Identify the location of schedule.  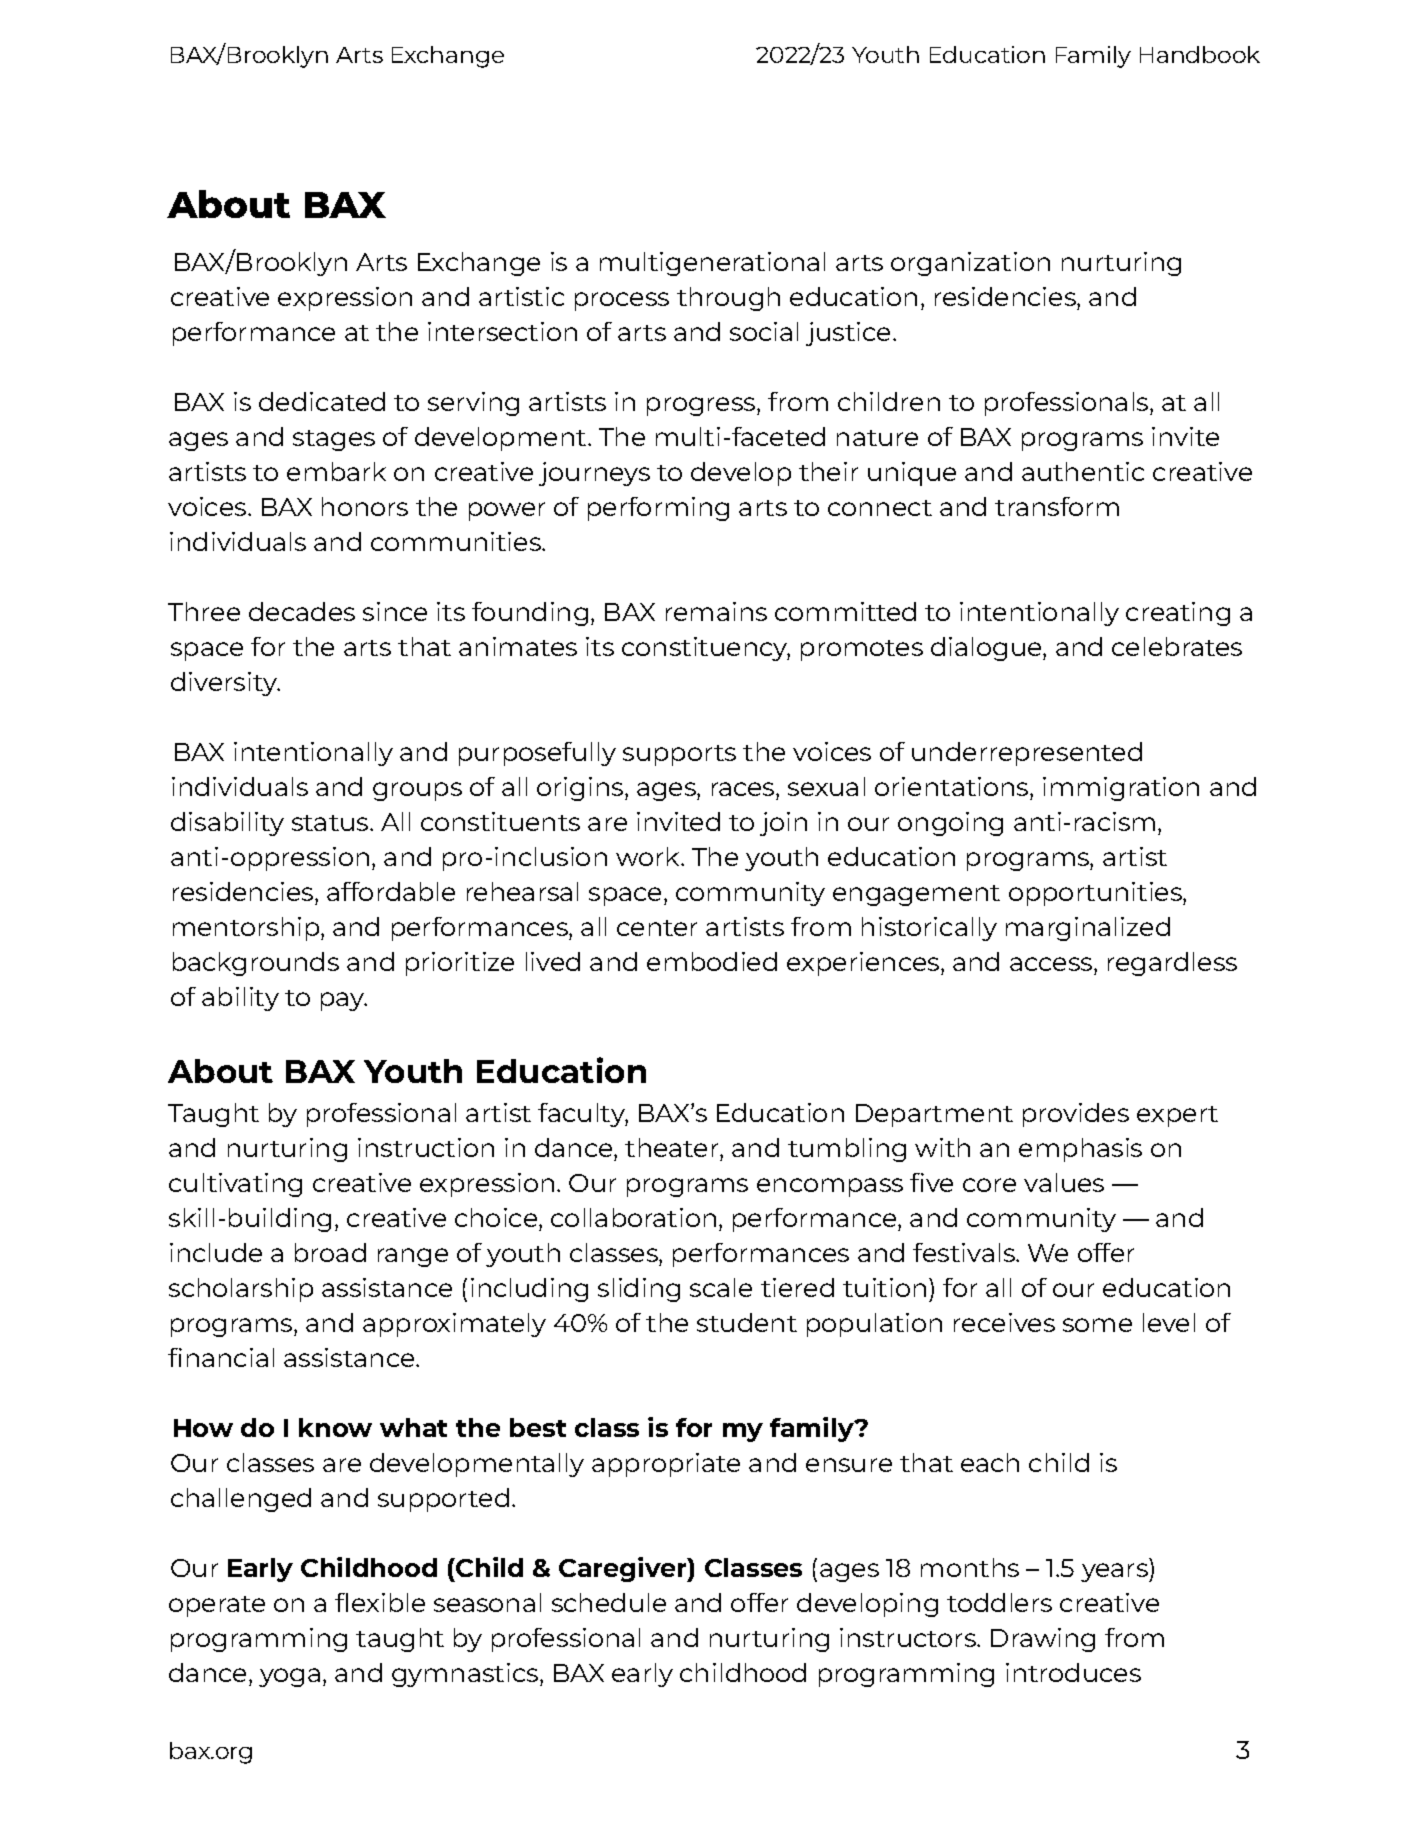
(609, 1602).
